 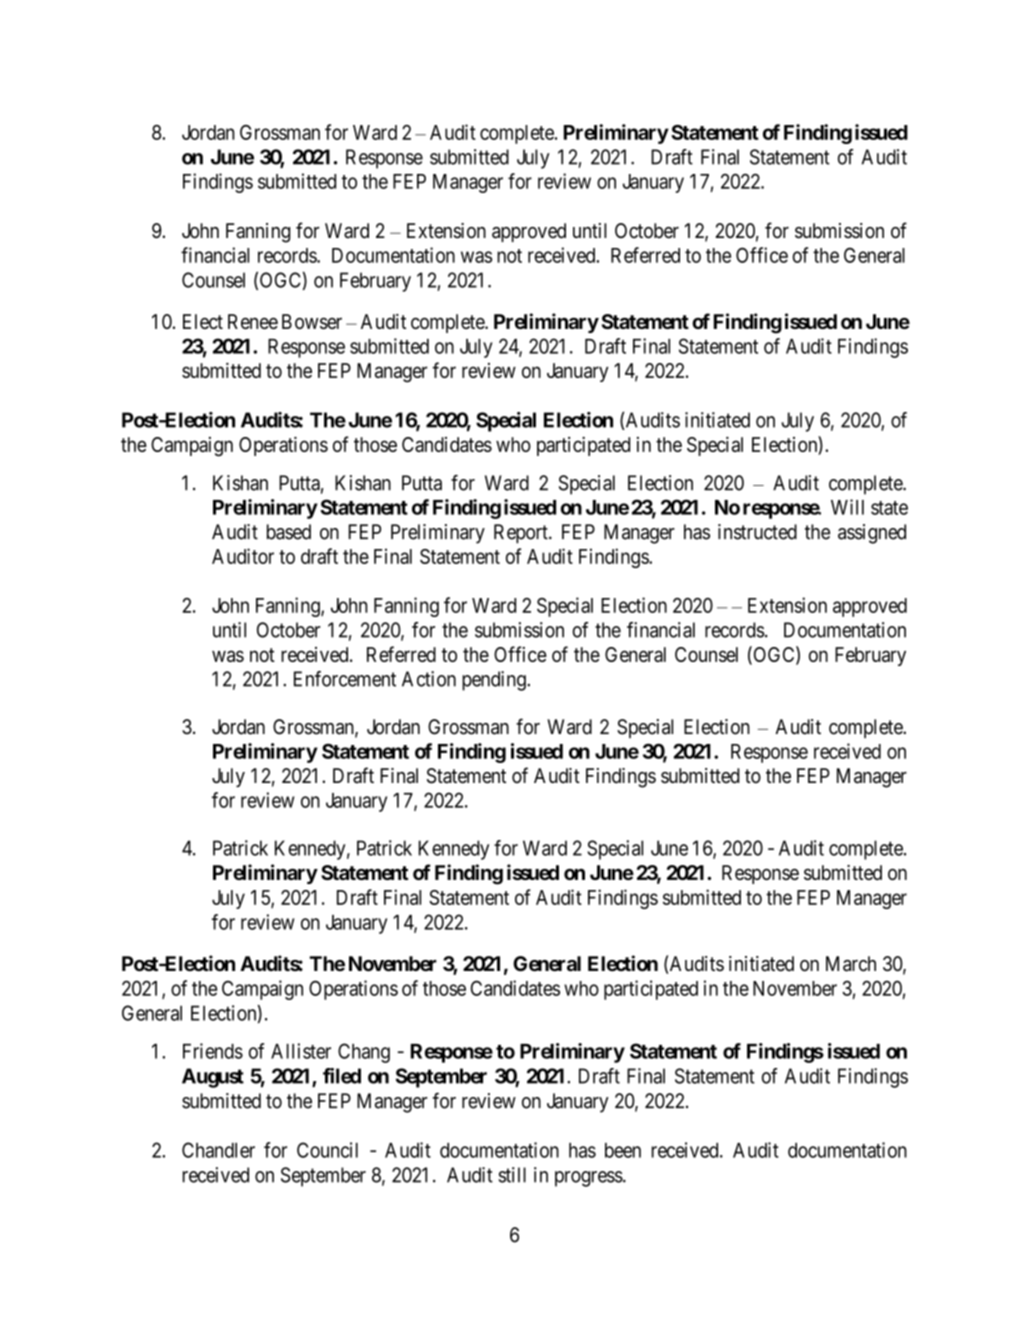 What do you see at coordinates (851, 964) in the screenshot?
I see `March` at bounding box center [851, 964].
